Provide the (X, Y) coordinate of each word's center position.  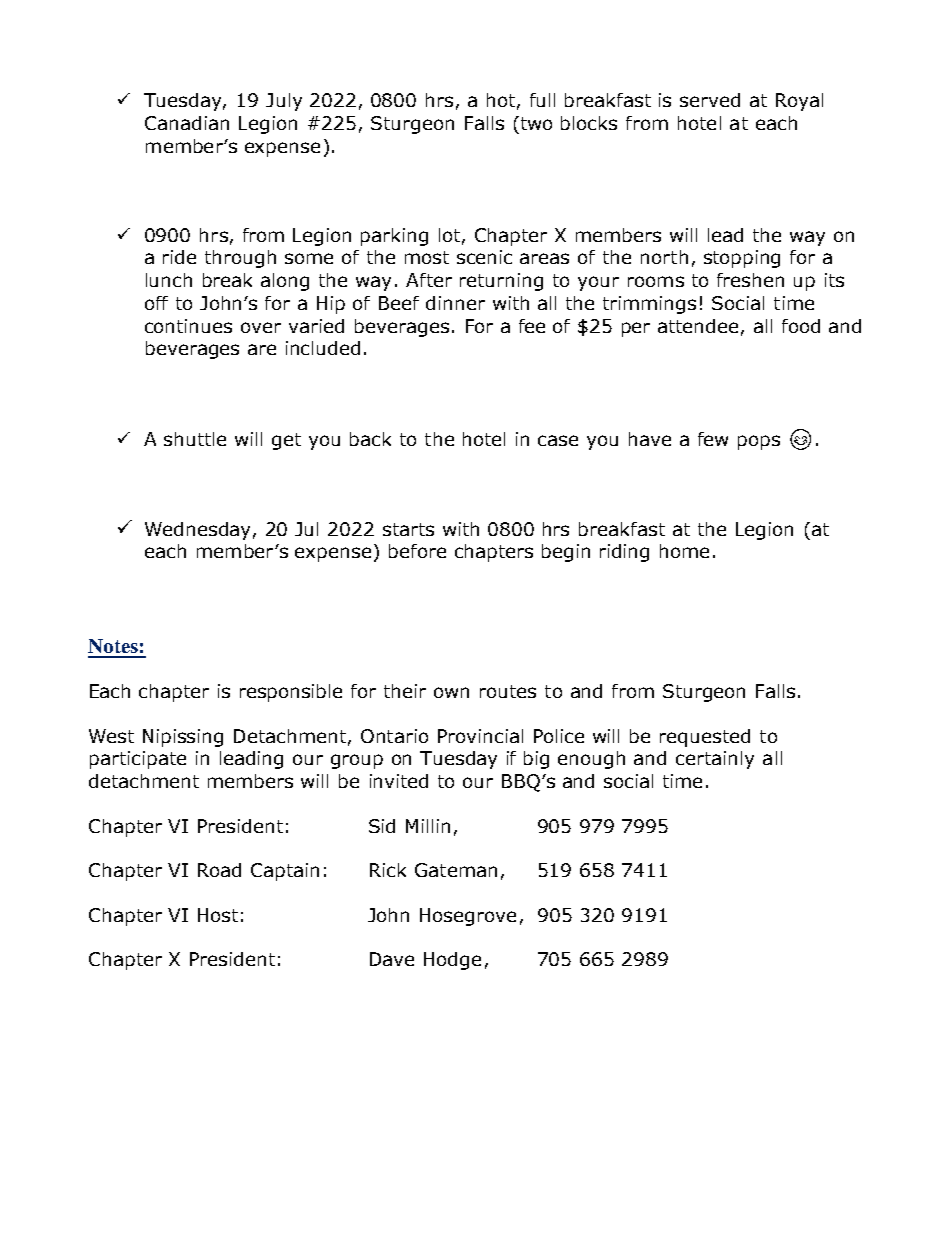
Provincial (480, 736)
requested (705, 738)
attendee (698, 326)
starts (408, 529)
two (535, 123)
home (684, 551)
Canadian (187, 123)
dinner (455, 303)
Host (218, 915)
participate (138, 760)
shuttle (195, 439)
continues (188, 326)
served (710, 100)
